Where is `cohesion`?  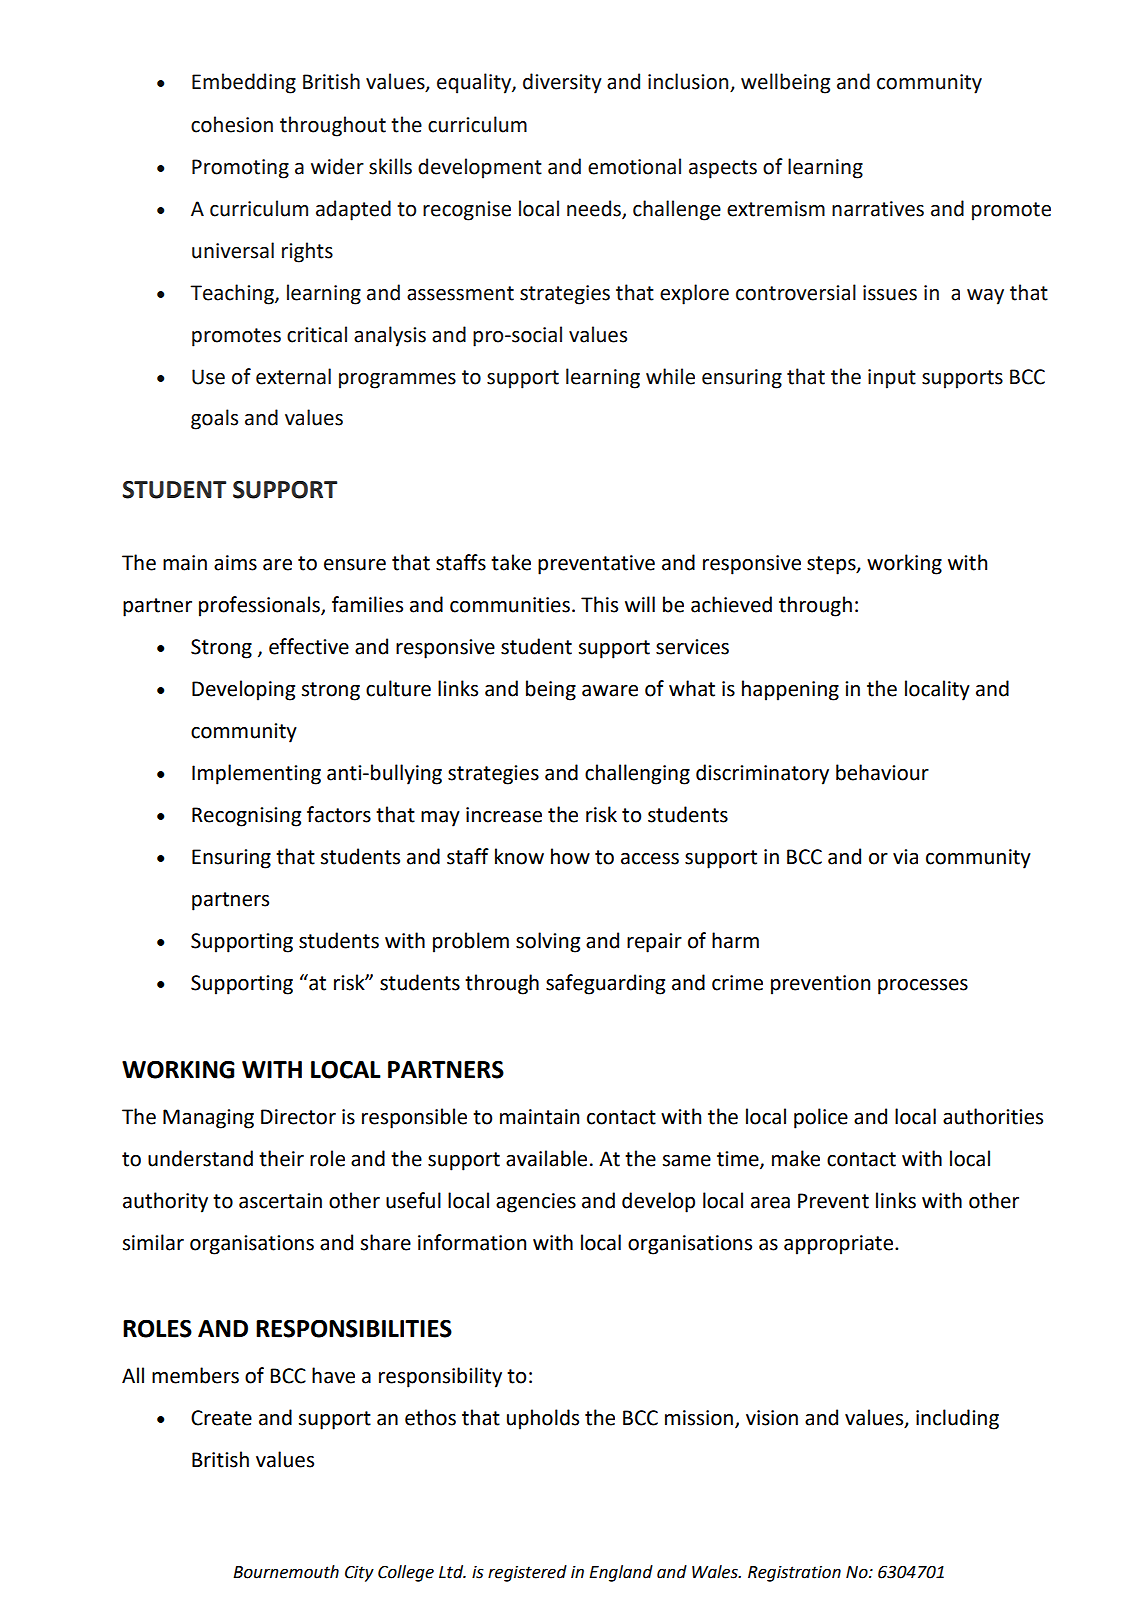 cohesion is located at coordinates (232, 124).
